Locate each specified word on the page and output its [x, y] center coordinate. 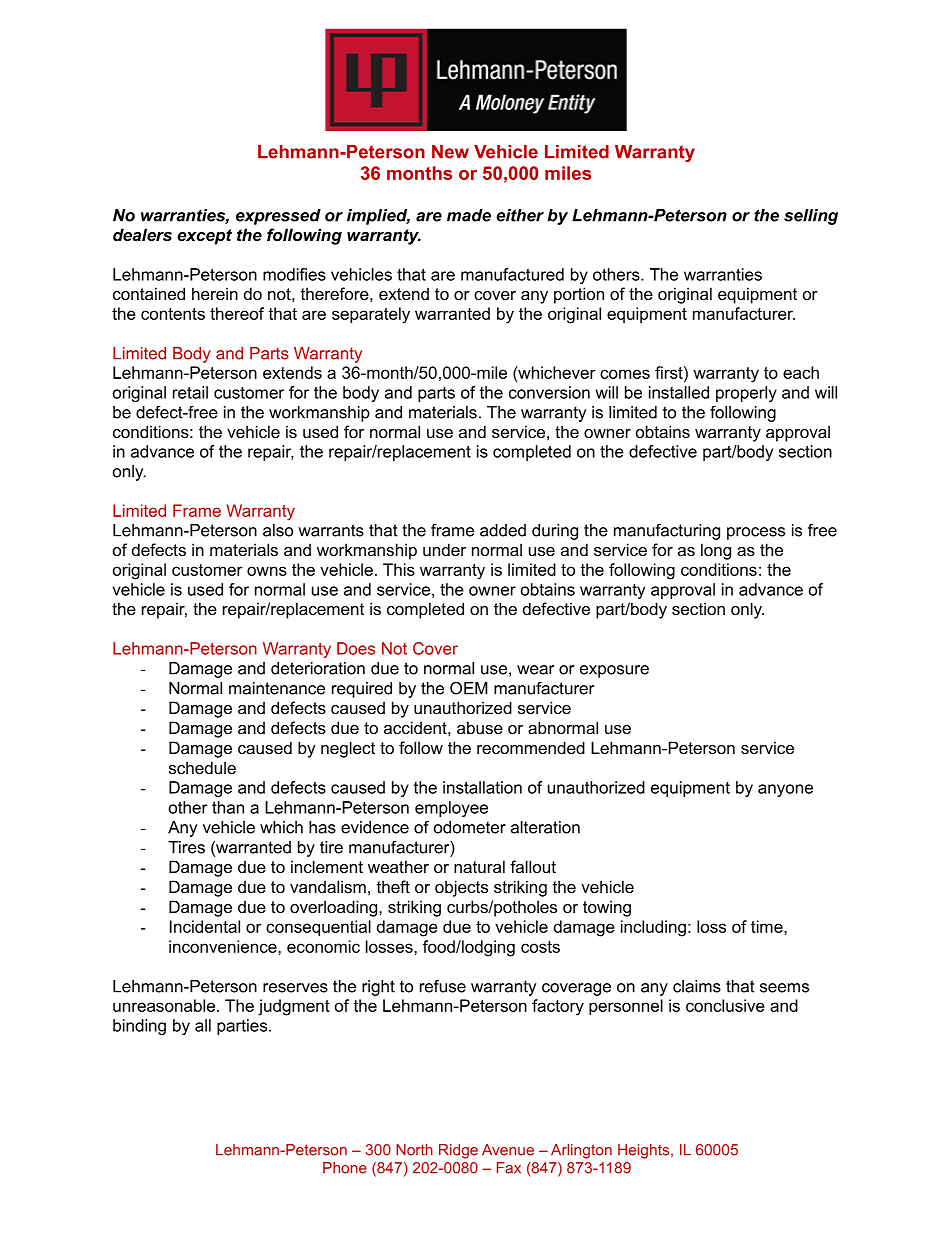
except [204, 237]
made [469, 215]
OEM [469, 688]
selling [811, 217]
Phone [345, 1168]
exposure [614, 671]
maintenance [277, 688]
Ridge [458, 1151]
